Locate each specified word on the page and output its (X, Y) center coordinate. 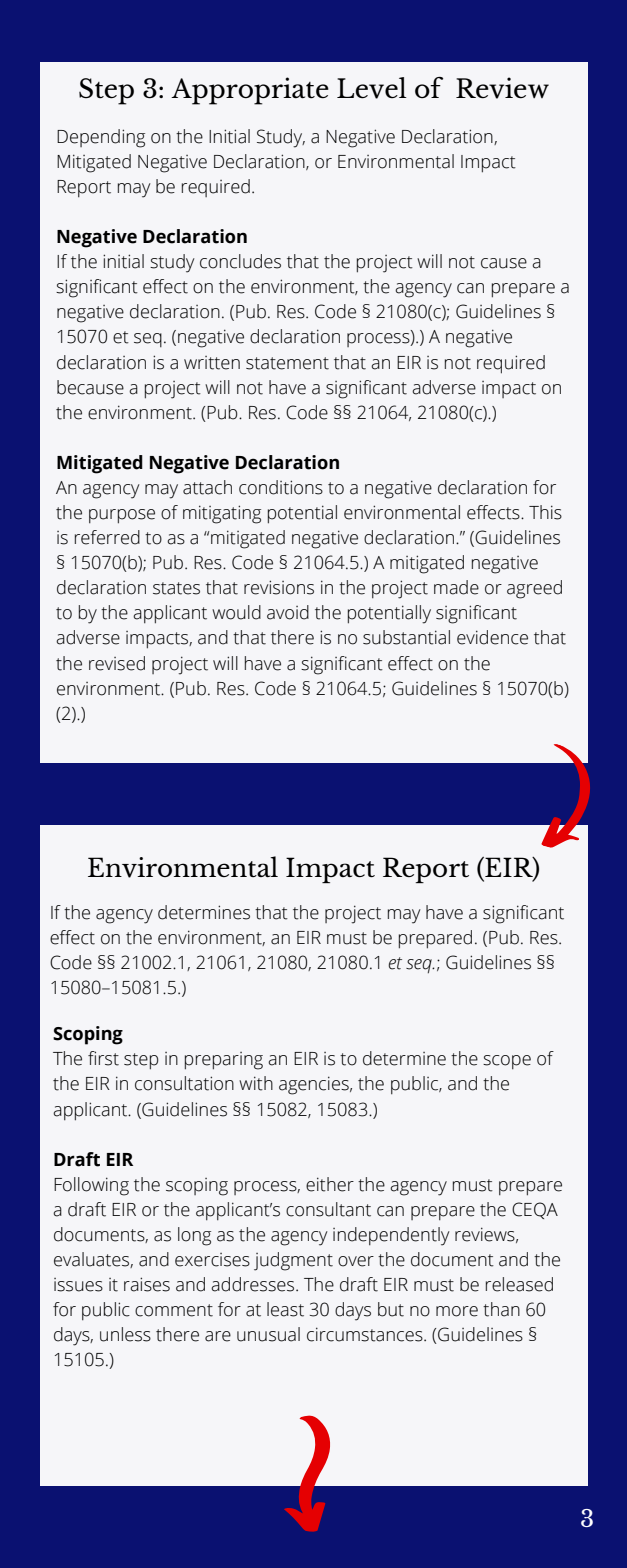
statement (287, 363)
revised (117, 663)
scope (507, 1062)
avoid (288, 612)
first (103, 1058)
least (285, 1309)
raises (147, 1284)
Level (372, 88)
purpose (122, 516)
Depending (101, 138)
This (545, 512)
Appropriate (250, 91)
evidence (492, 637)
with (256, 1083)
